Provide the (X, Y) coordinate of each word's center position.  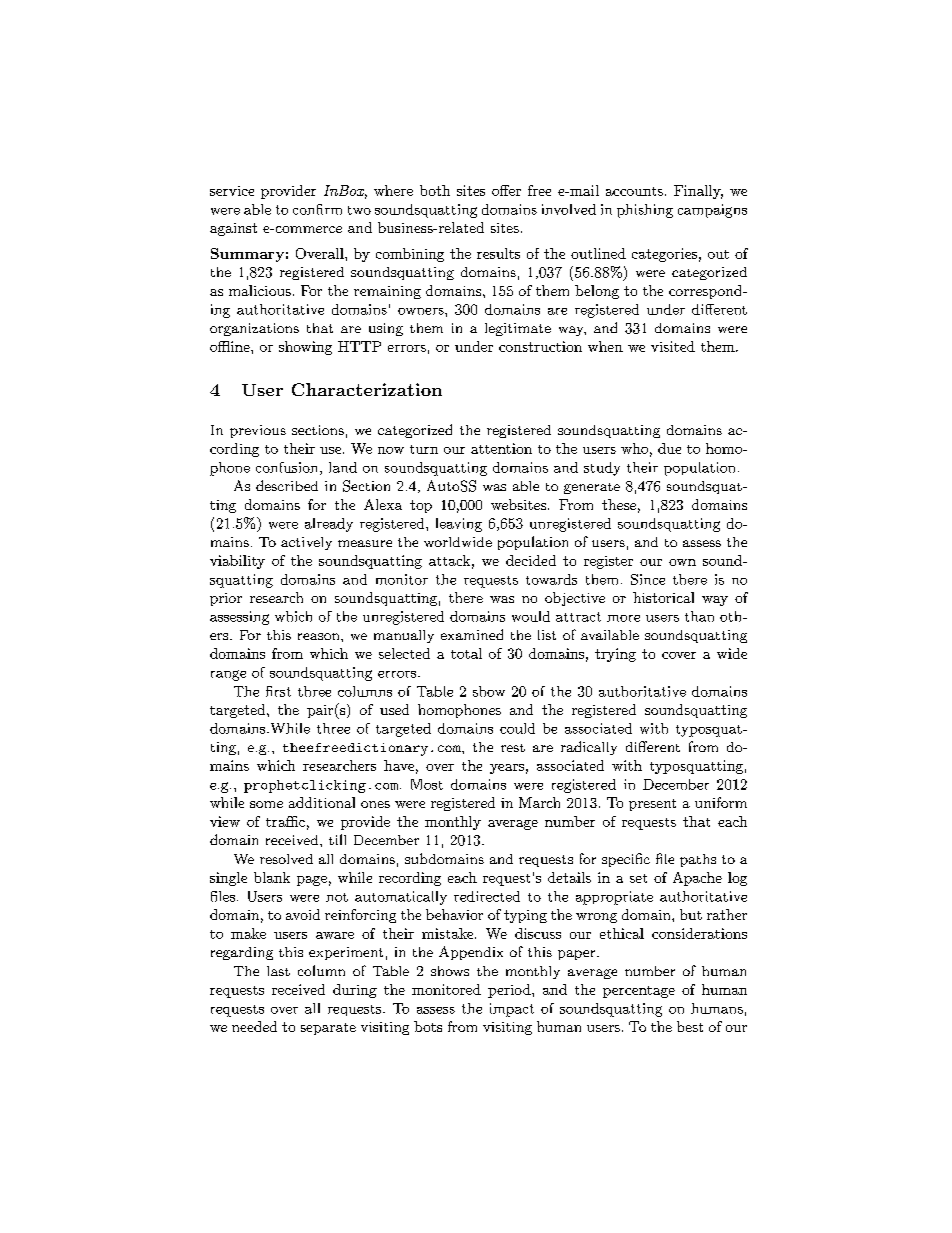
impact (512, 1010)
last (278, 971)
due (669, 448)
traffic (285, 821)
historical (663, 597)
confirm (317, 209)
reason (320, 636)
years (507, 769)
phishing (645, 211)
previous (258, 431)
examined (472, 634)
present (652, 805)
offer (506, 190)
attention (501, 448)
